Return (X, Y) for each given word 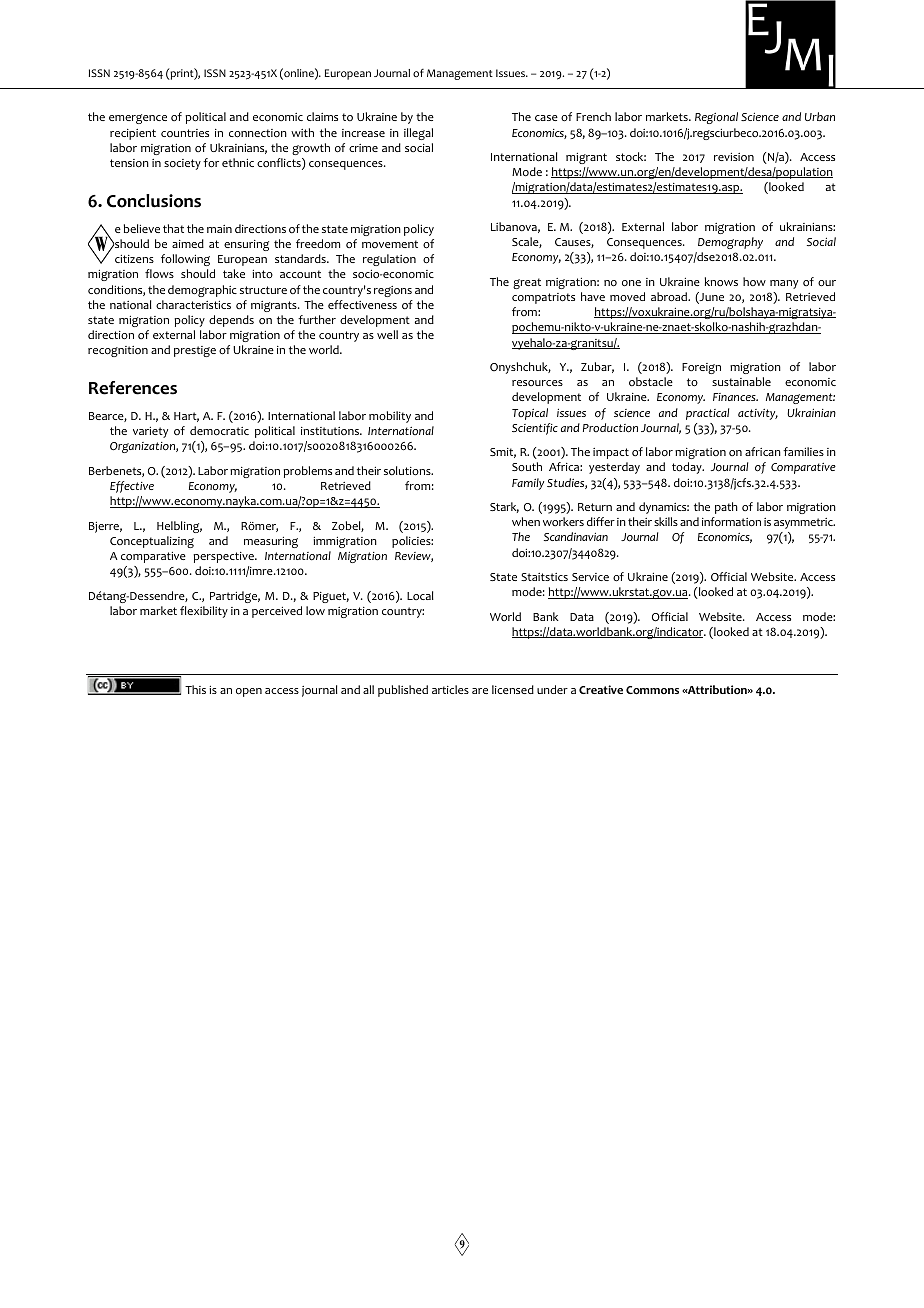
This (195, 689)
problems (307, 472)
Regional (716, 118)
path (726, 508)
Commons (652, 690)
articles (450, 689)
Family (528, 484)
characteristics (193, 304)
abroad (670, 297)
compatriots (543, 298)
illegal (418, 134)
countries (185, 133)
